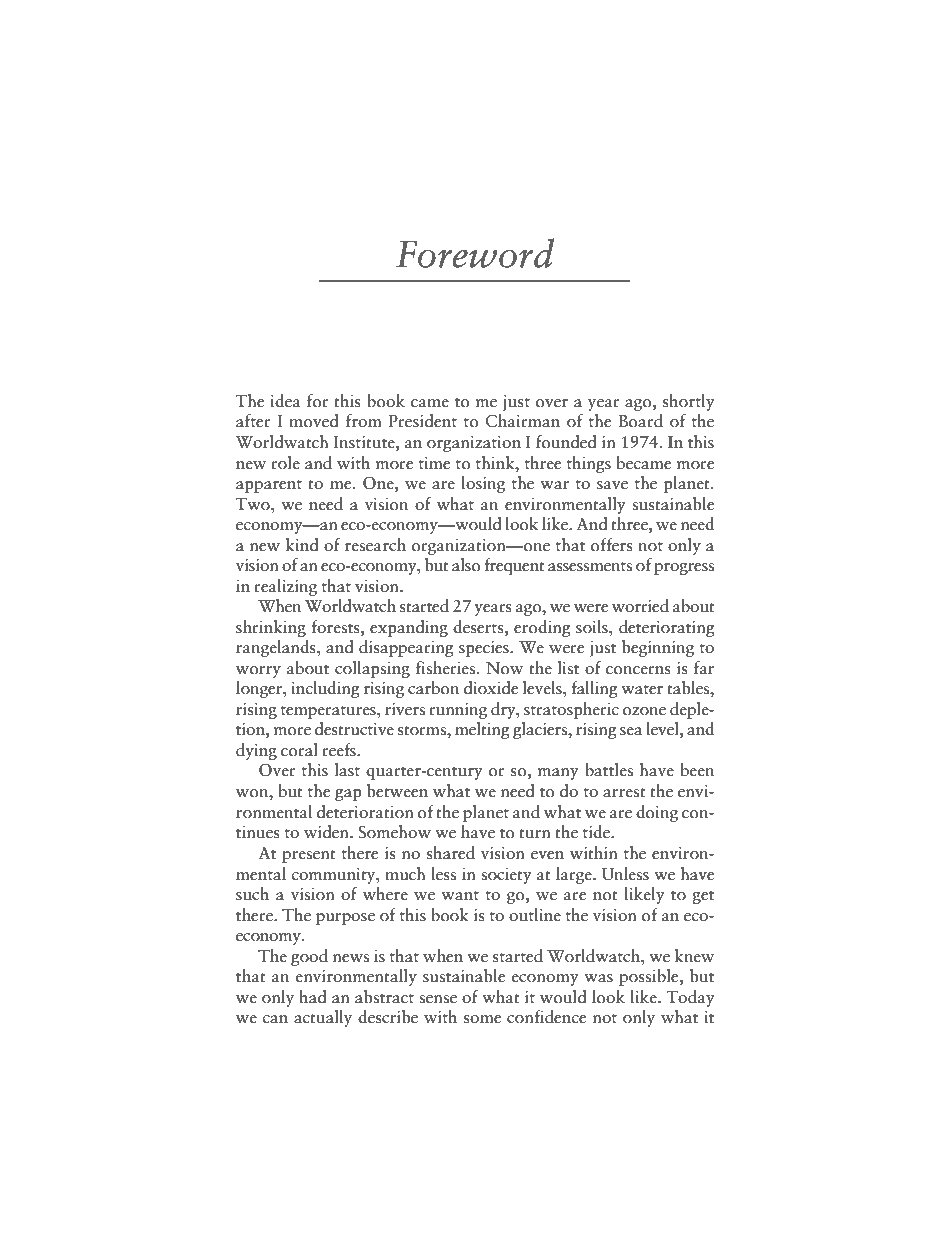 The width and height of the image is (952, 1233). I want to click on Board, so click(640, 421).
